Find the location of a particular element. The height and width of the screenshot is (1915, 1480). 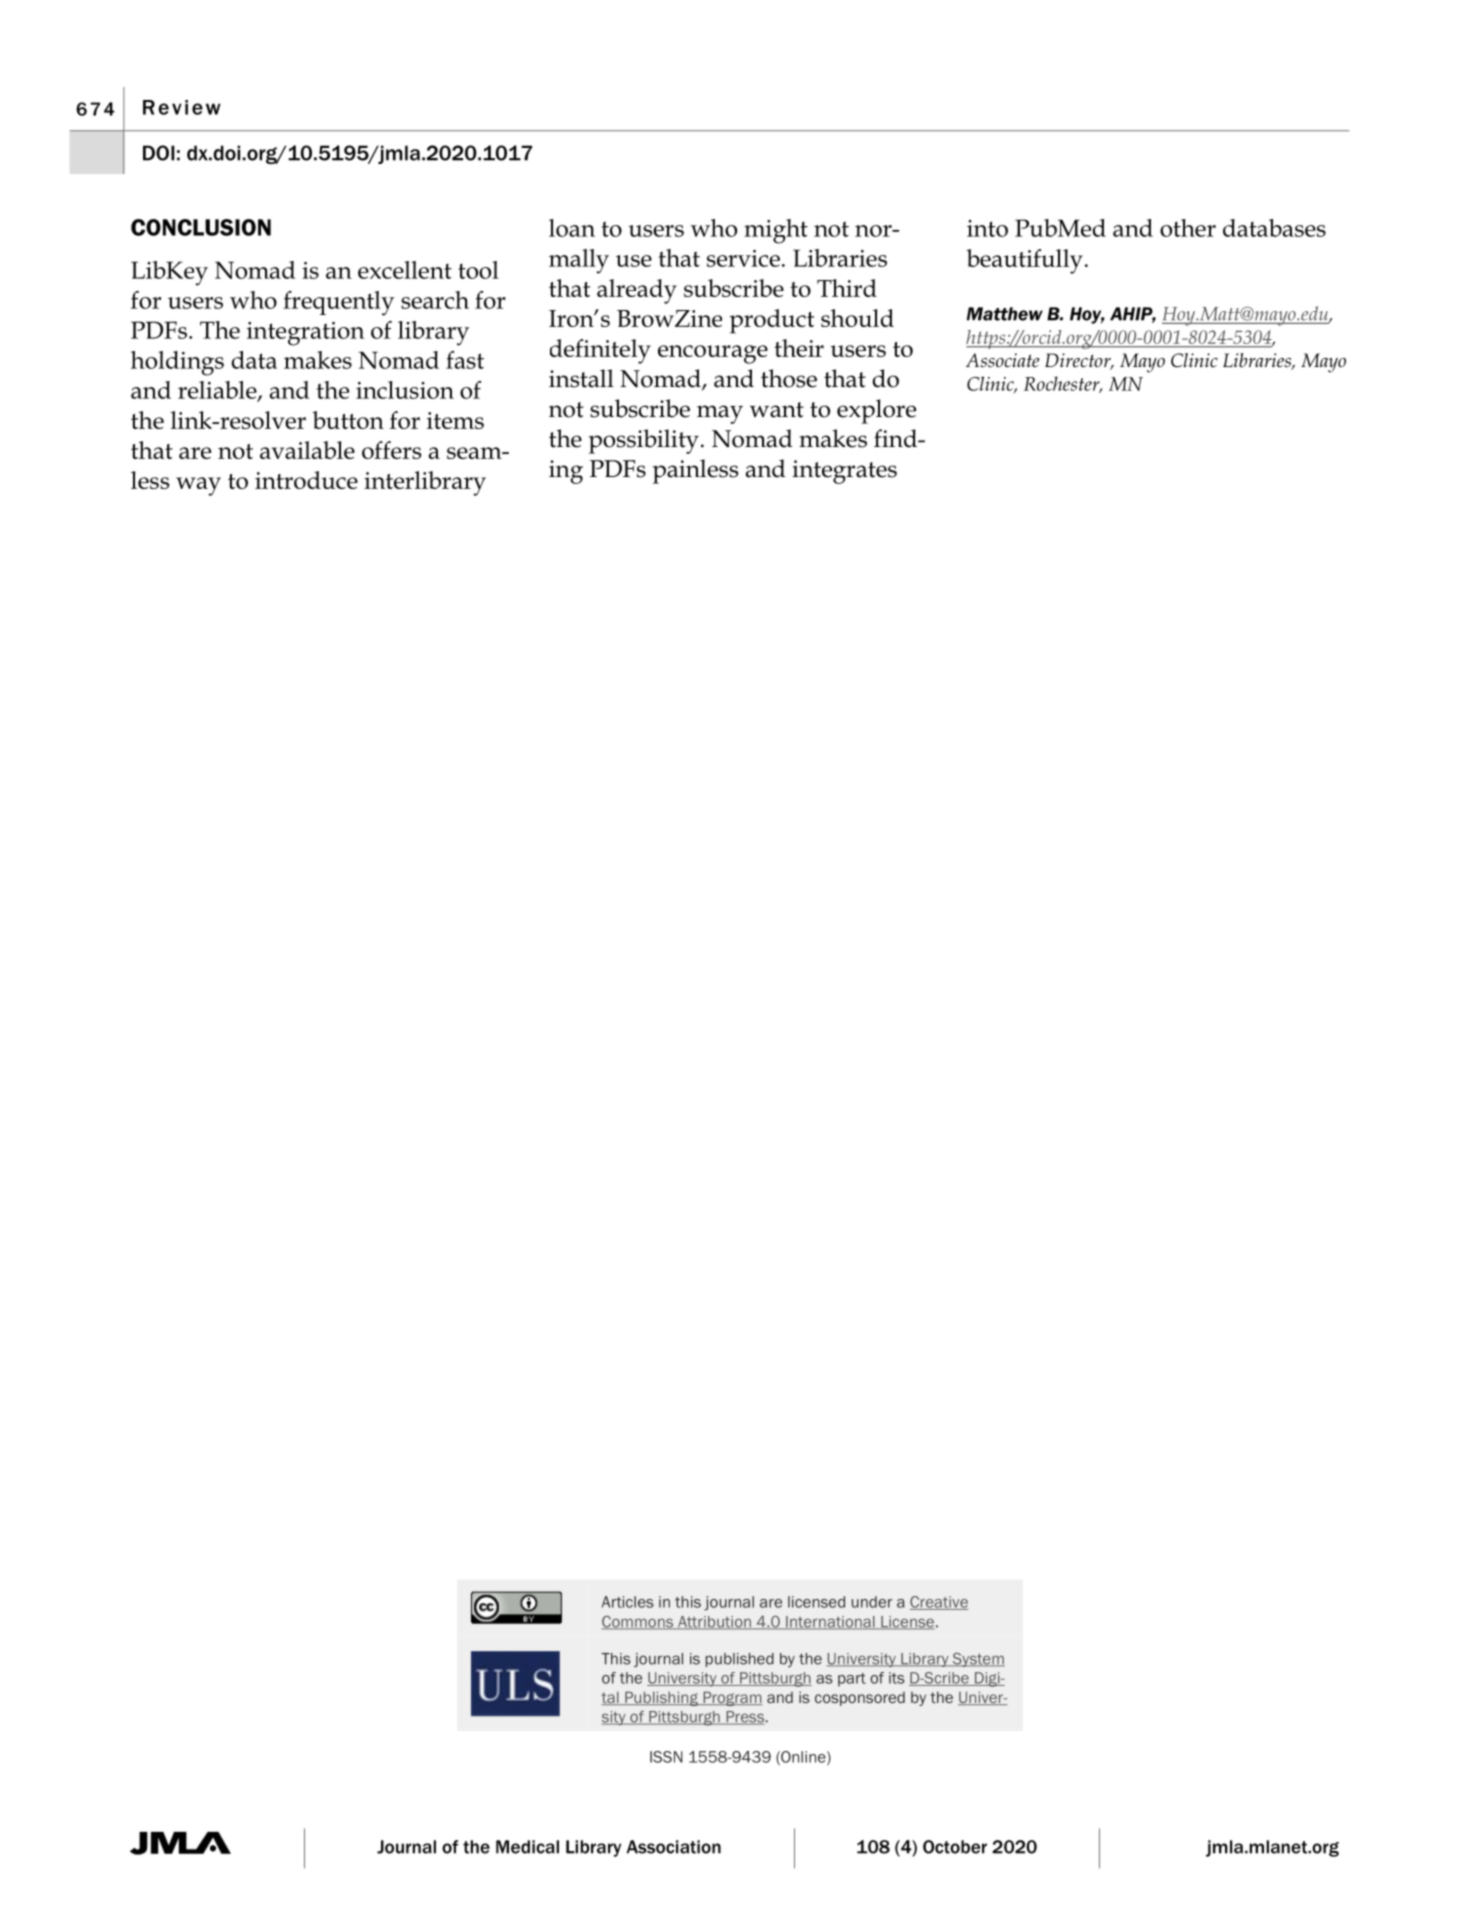

might is located at coordinates (776, 231).
